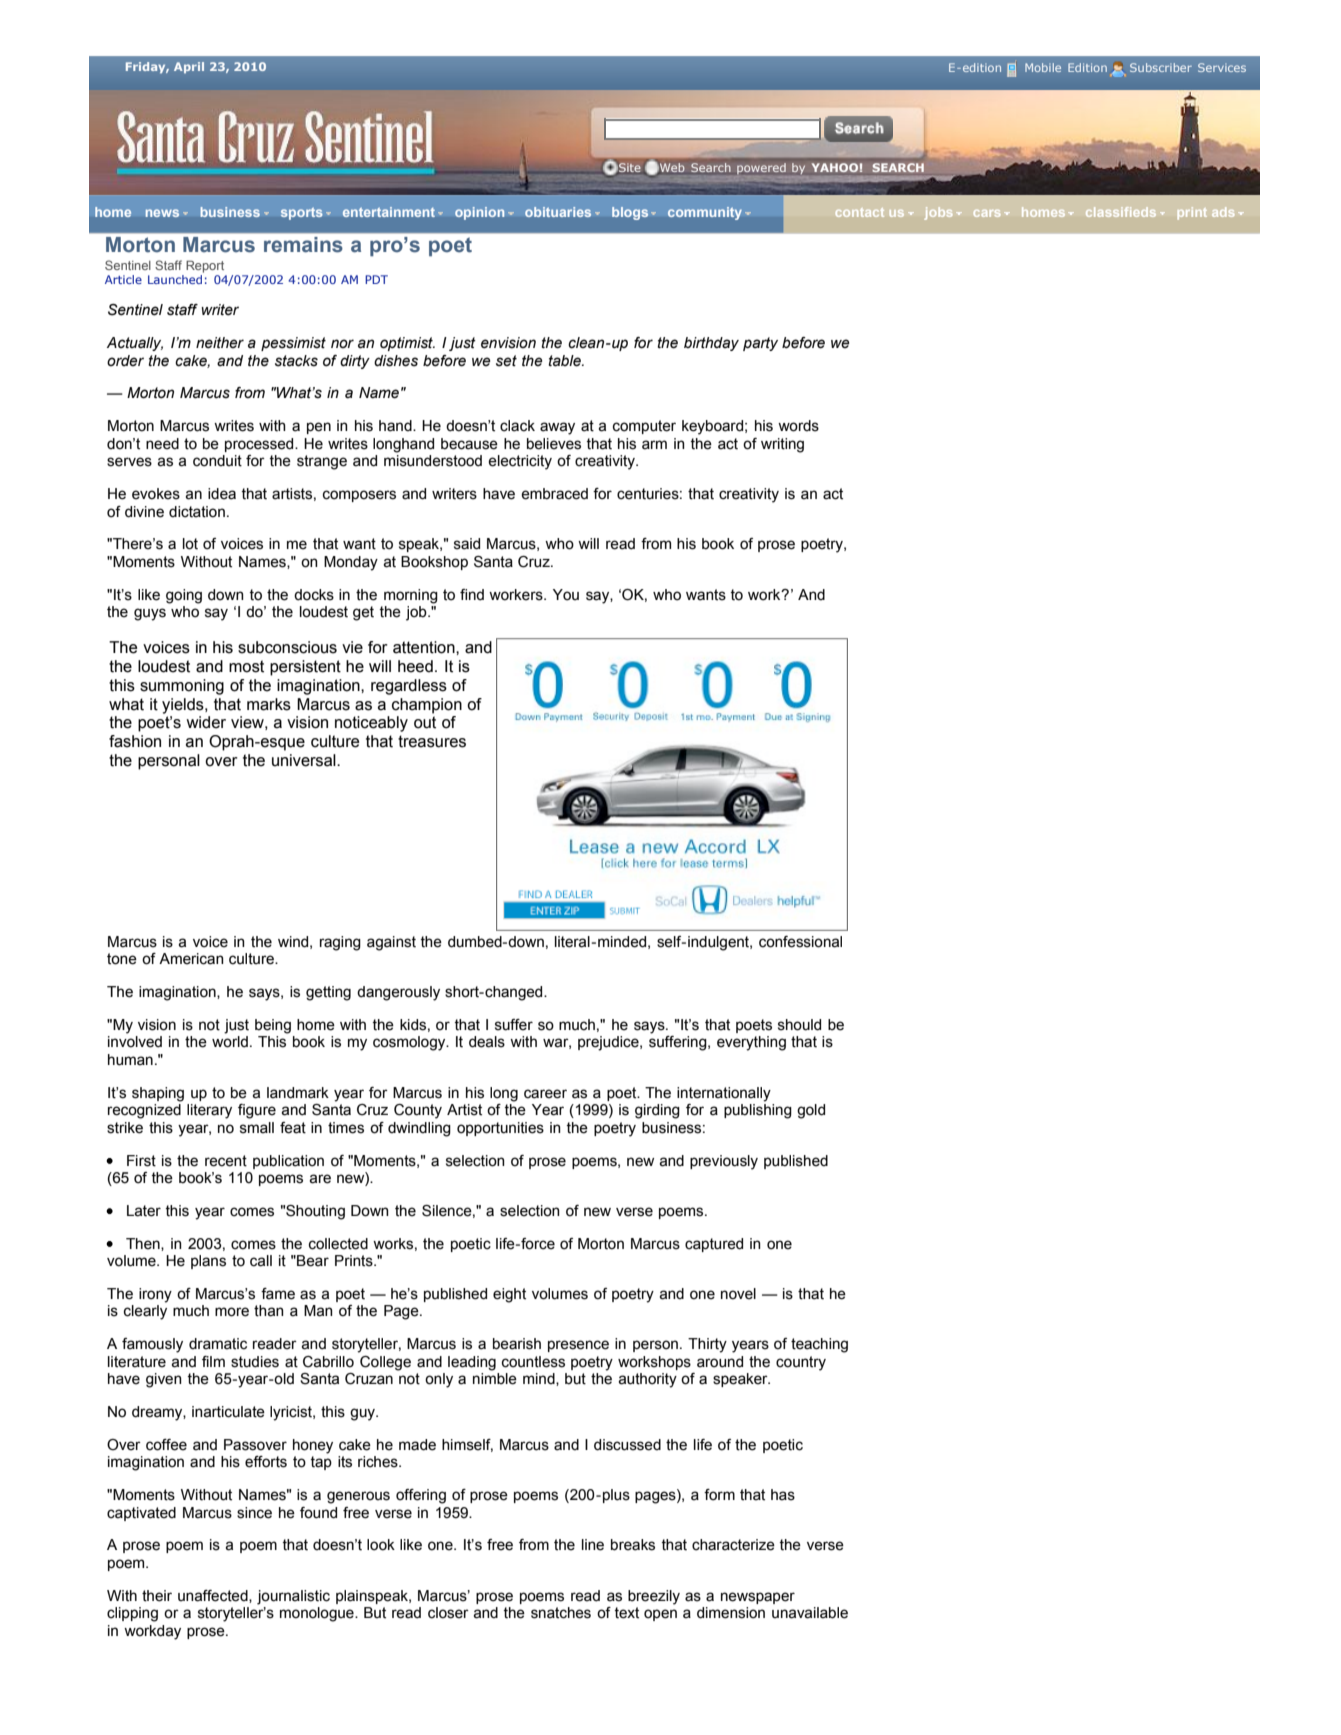  What do you see at coordinates (811, 1111) in the screenshot?
I see `gold` at bounding box center [811, 1111].
